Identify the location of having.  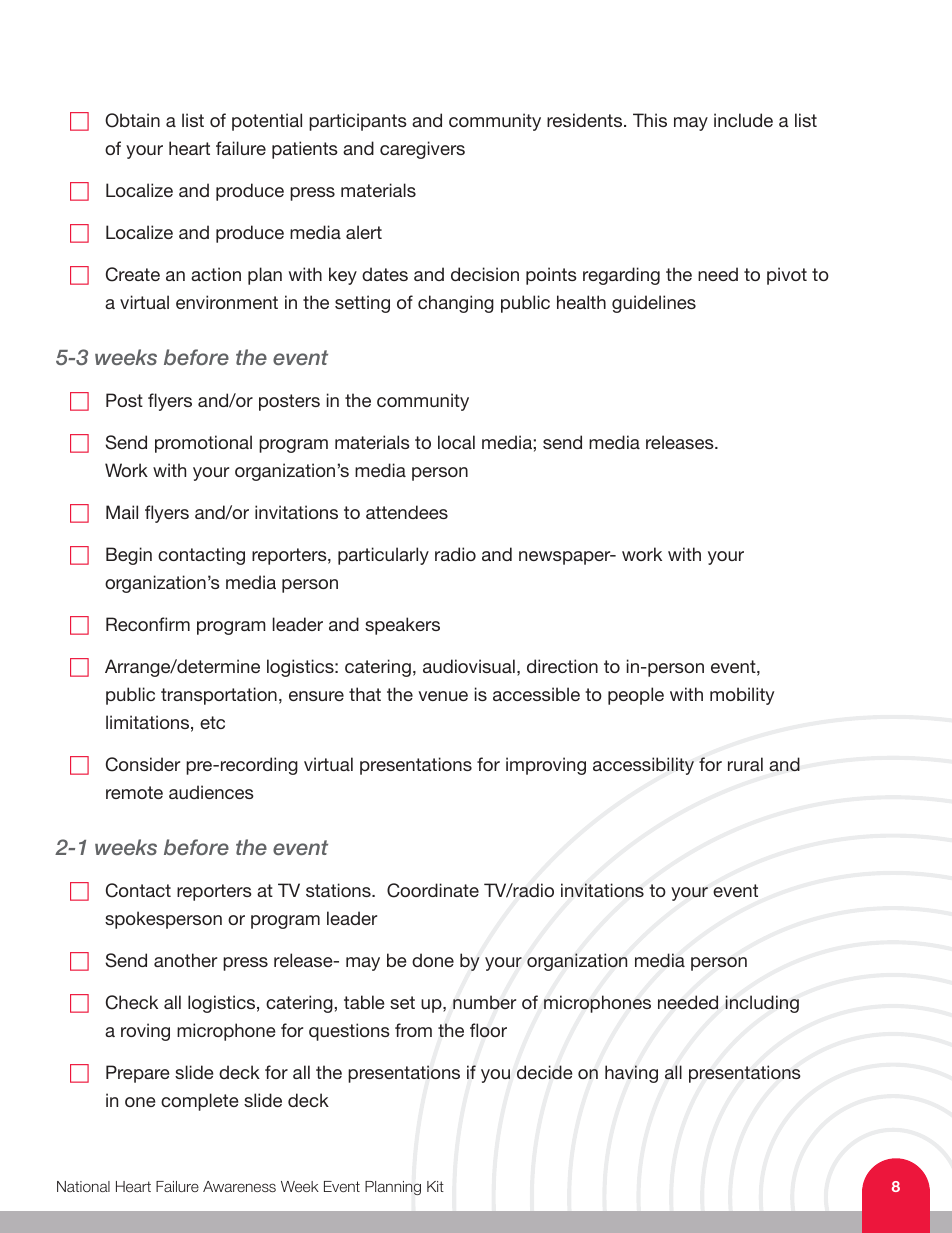
(631, 1074).
